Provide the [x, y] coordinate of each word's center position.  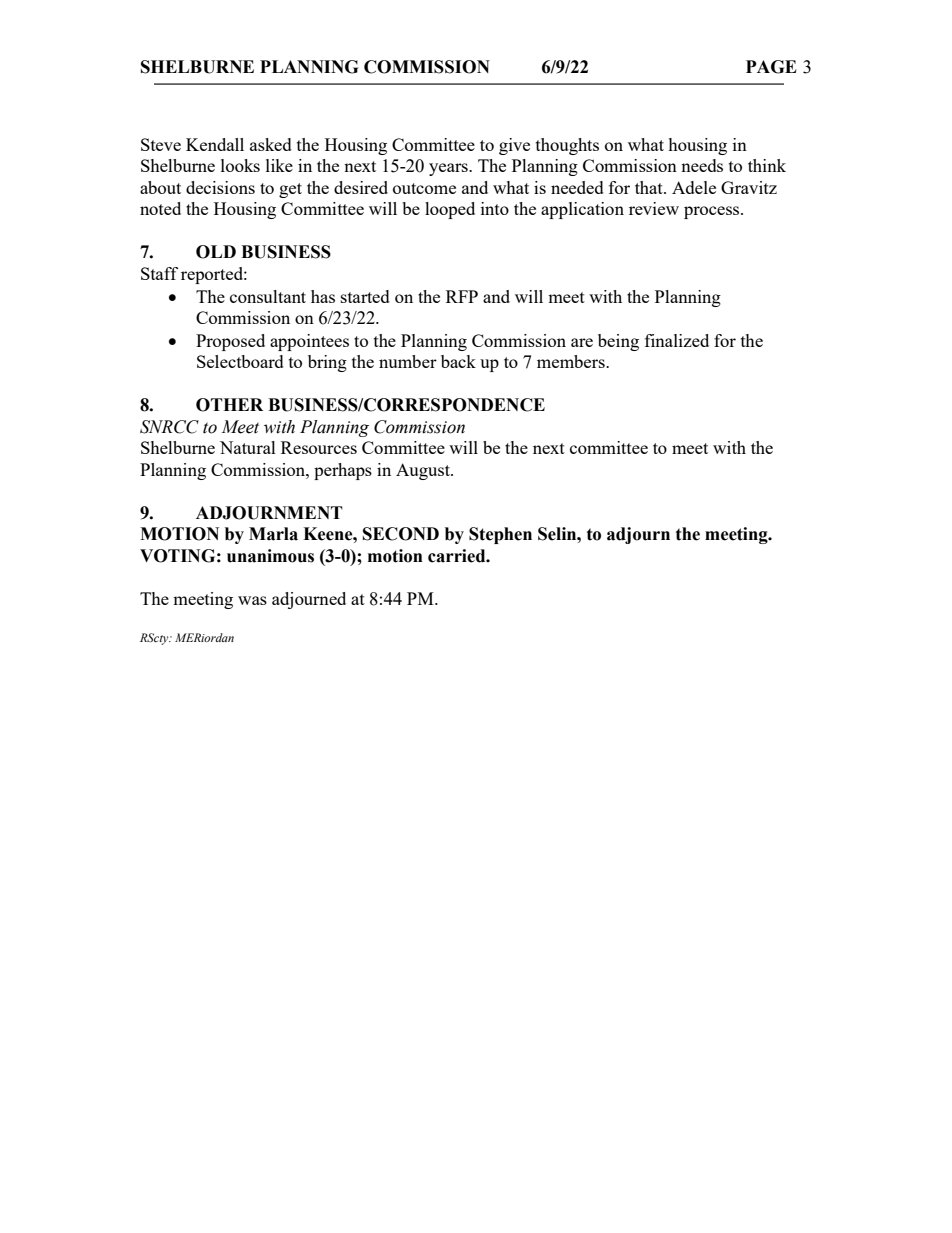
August [424, 471]
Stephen [500, 535]
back [458, 361]
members [572, 361]
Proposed [230, 342]
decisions [220, 187]
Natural [248, 447]
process [713, 212]
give [514, 146]
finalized [677, 340]
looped [450, 210]
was [252, 600]
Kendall [215, 144]
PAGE [771, 67]
